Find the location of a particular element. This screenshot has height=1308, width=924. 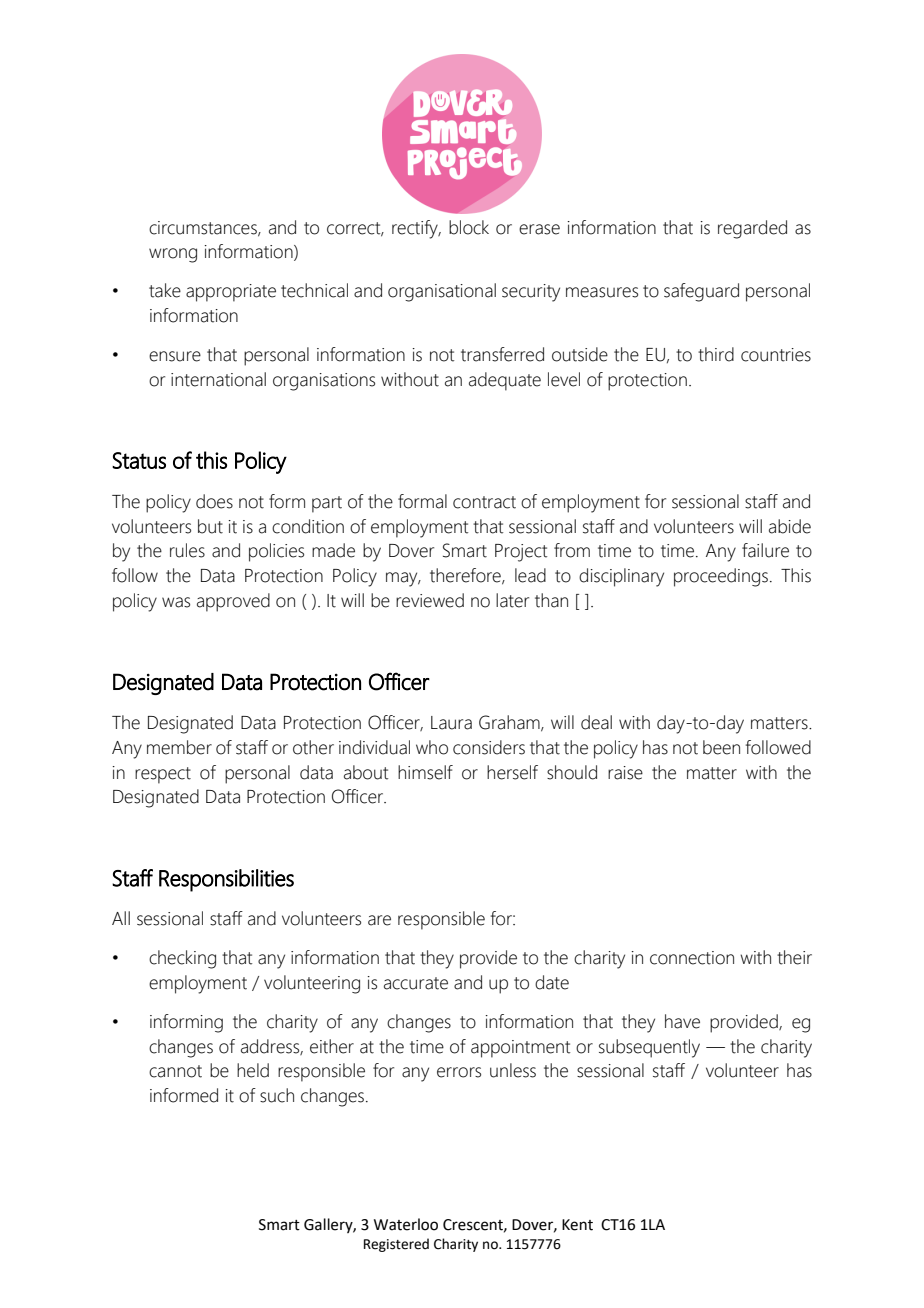

safeguard is located at coordinates (701, 292).
